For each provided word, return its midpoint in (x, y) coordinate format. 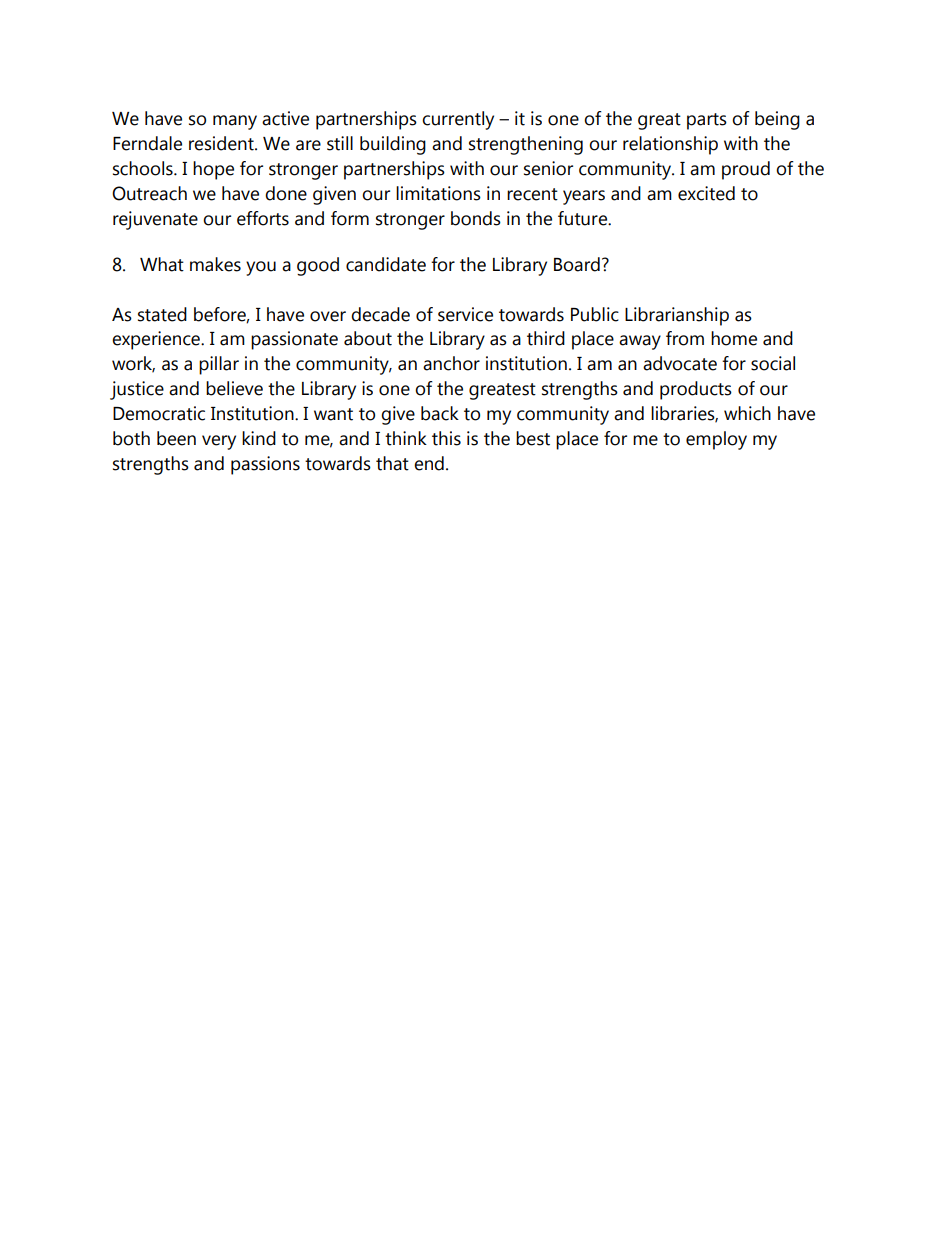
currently (458, 120)
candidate (386, 264)
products (696, 390)
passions (265, 465)
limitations (438, 193)
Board (577, 264)
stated (162, 314)
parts (707, 121)
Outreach (149, 193)
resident (222, 143)
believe (234, 388)
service (465, 314)
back (440, 413)
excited (706, 193)
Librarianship (677, 316)
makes (215, 264)
